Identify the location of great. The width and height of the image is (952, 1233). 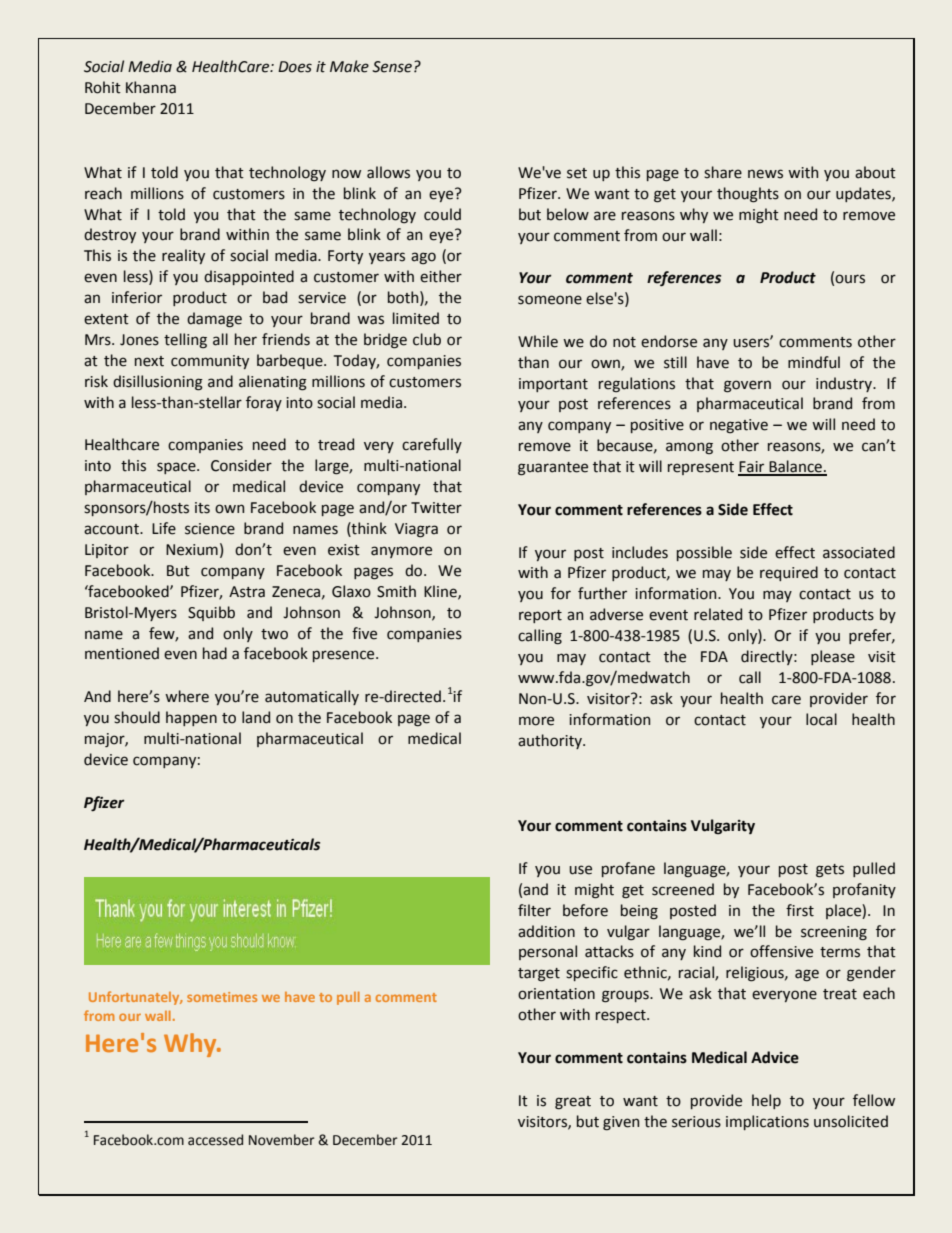
(573, 1103).
